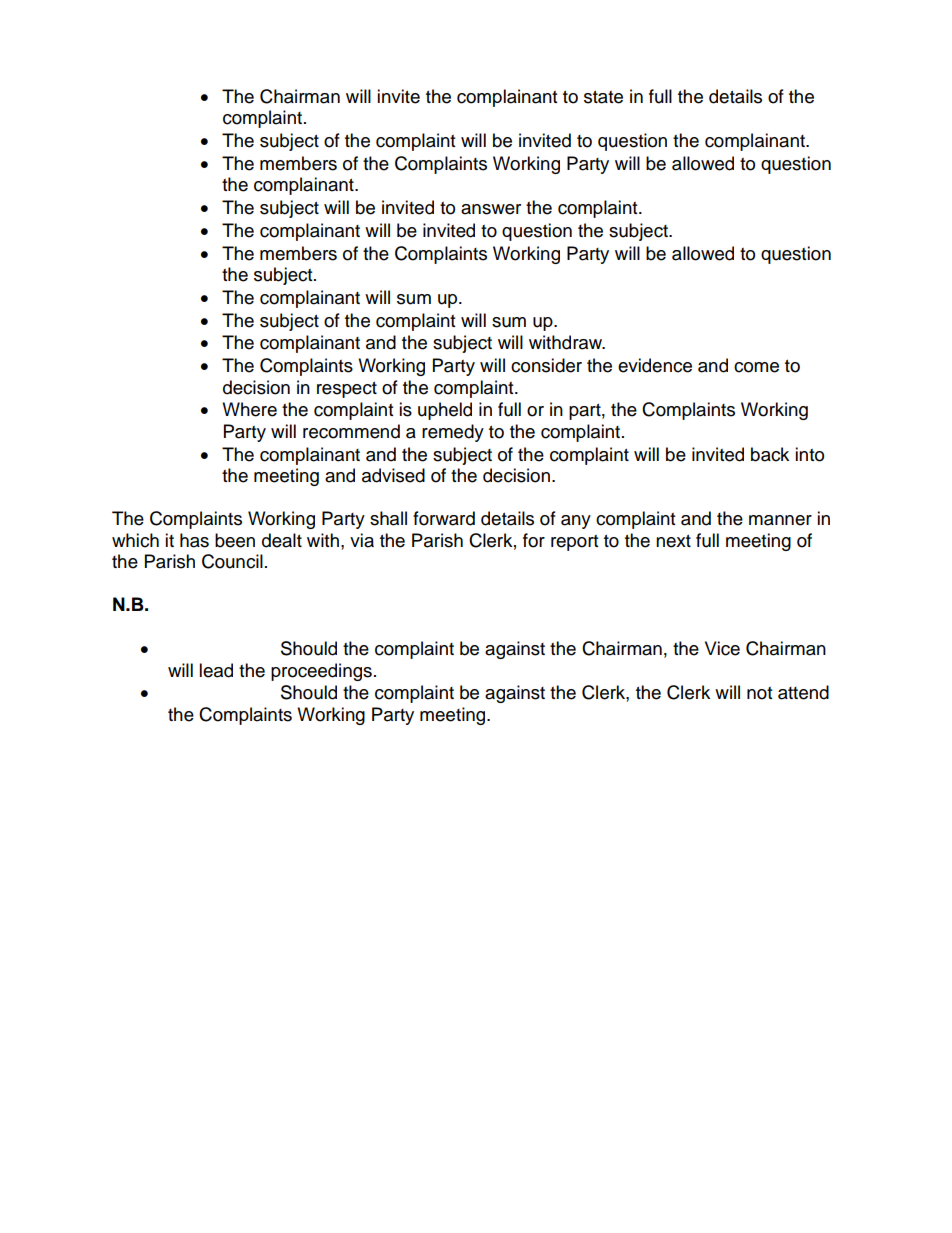 This screenshot has width=952, height=1233. What do you see at coordinates (603, 97) in the screenshot?
I see `state` at bounding box center [603, 97].
